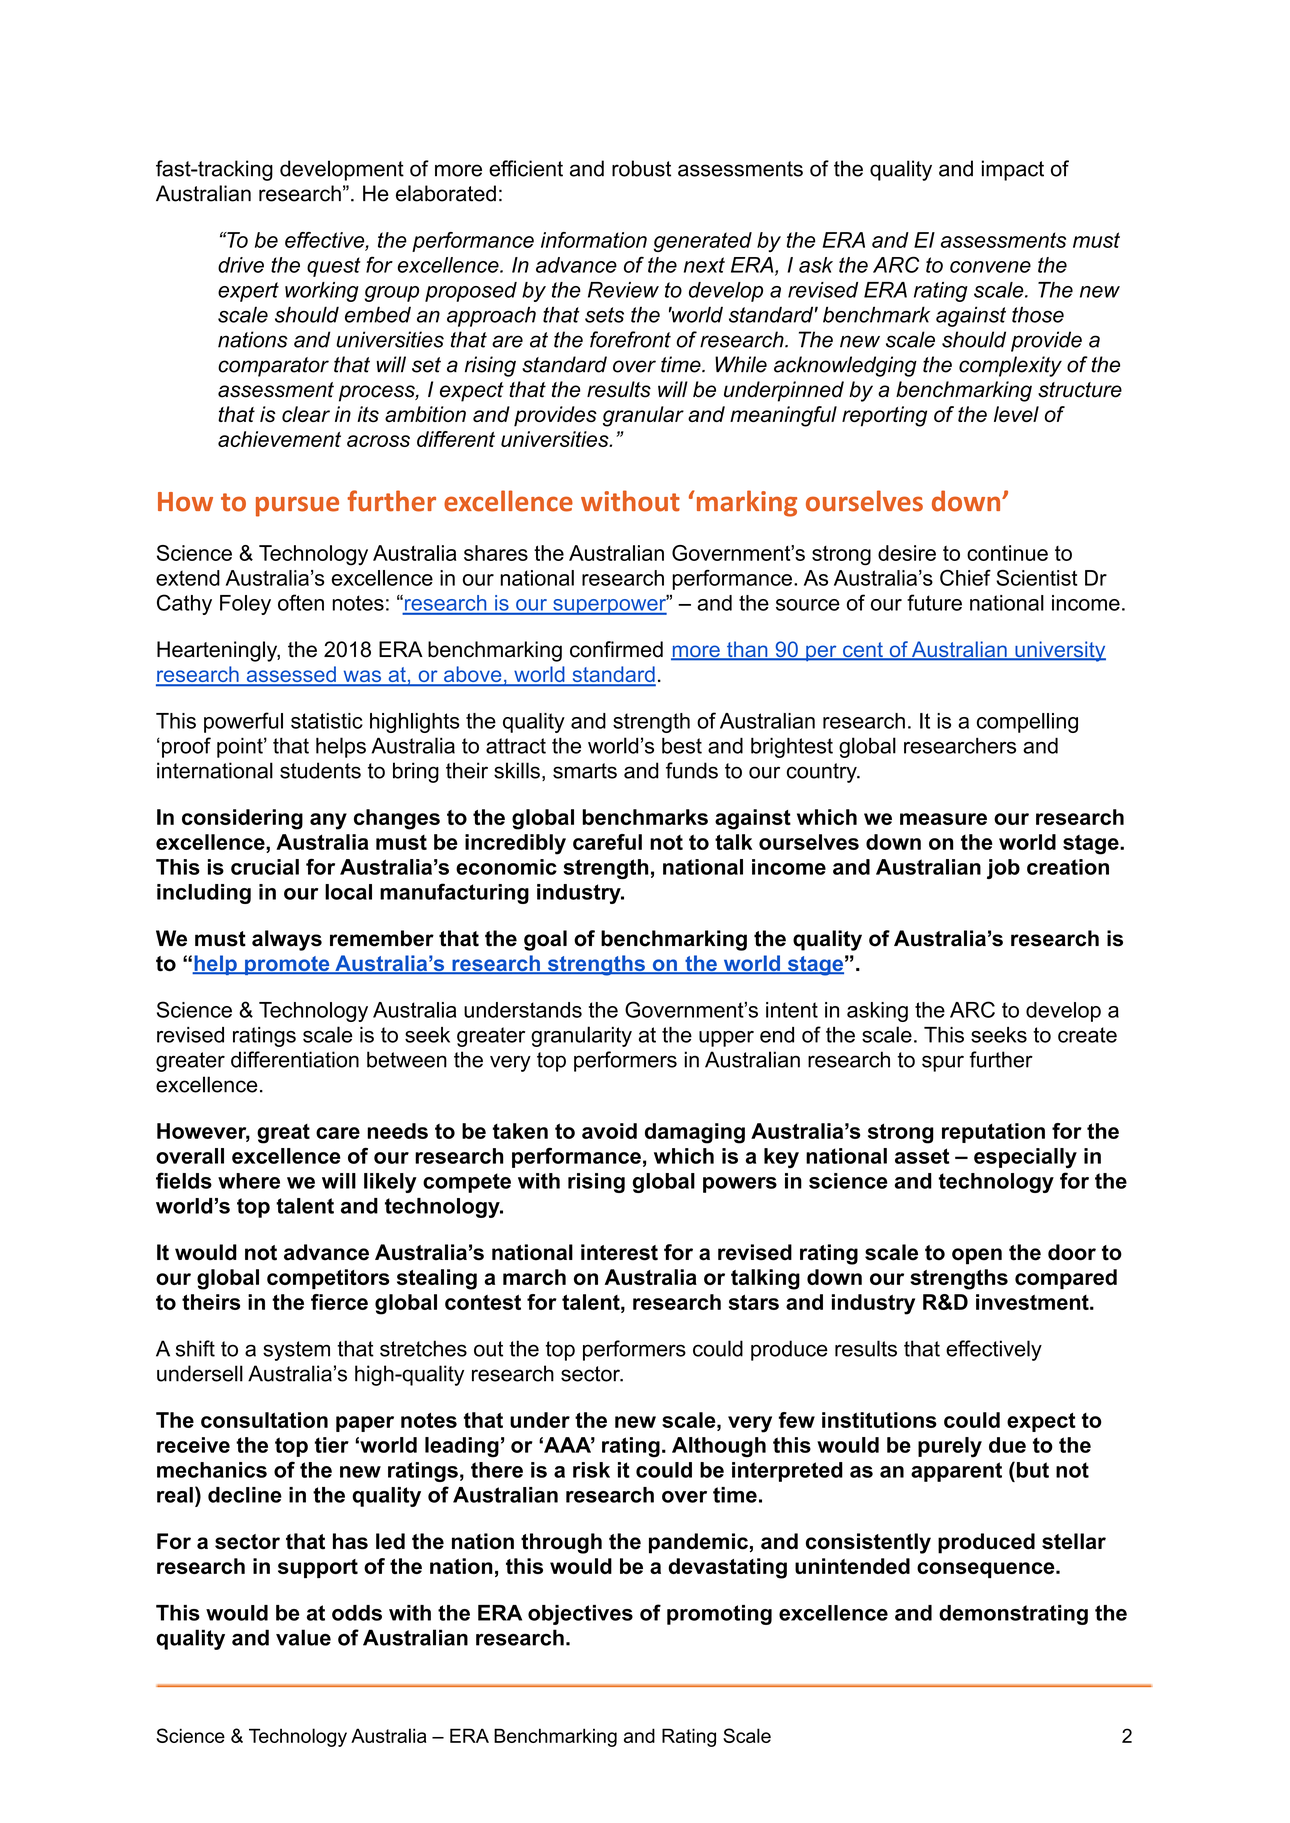 The height and width of the page is (1823, 1290). Describe the element at coordinates (1013, 170) in the page. I see `impact` at that location.
